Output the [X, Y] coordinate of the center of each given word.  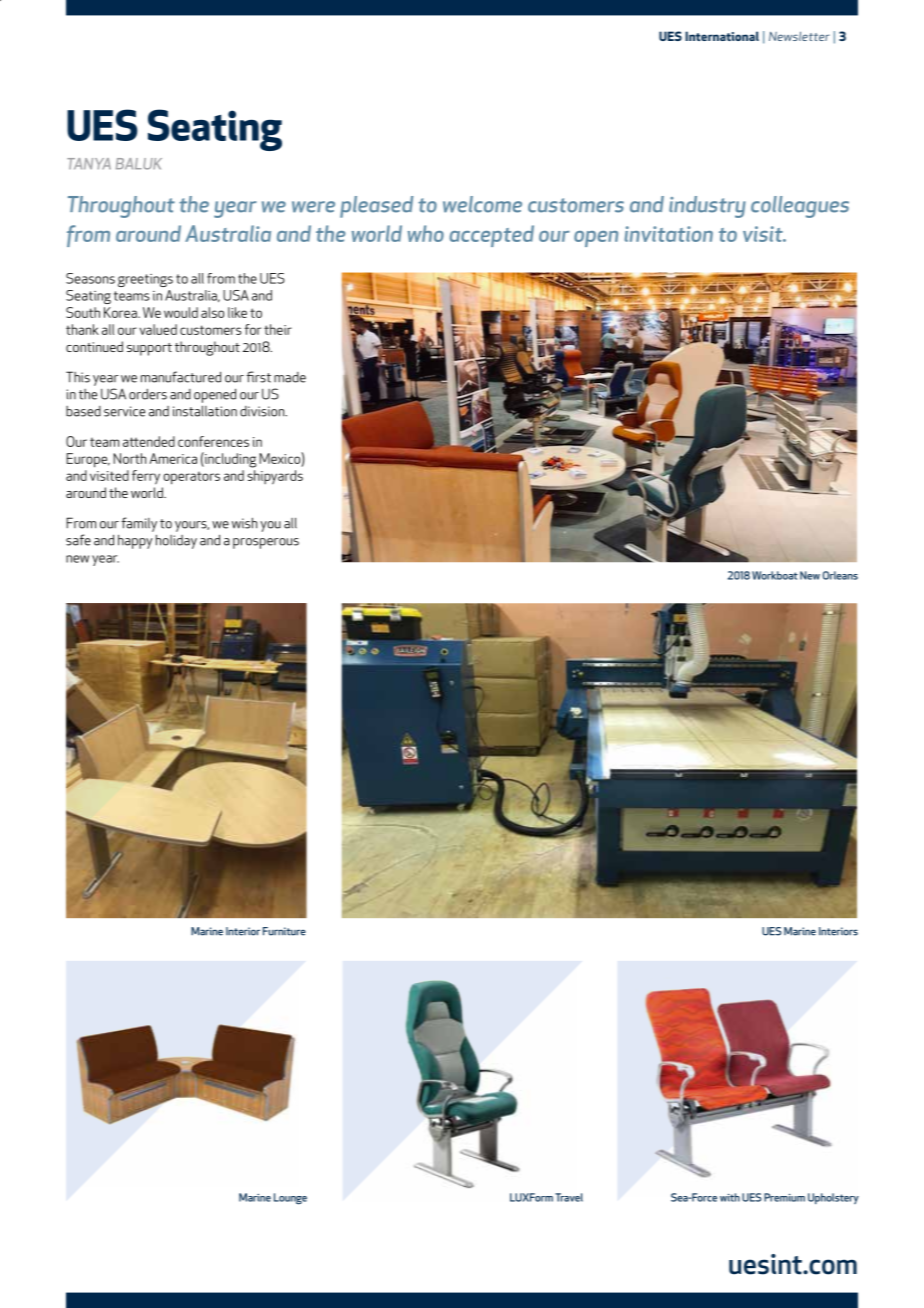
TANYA [89, 163]
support [149, 349]
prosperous [266, 543]
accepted [491, 236]
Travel [569, 1197]
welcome [482, 204]
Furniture [284, 931]
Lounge [290, 1199]
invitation [668, 234]
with [730, 1197]
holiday [176, 541]
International [722, 36]
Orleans [840, 575]
